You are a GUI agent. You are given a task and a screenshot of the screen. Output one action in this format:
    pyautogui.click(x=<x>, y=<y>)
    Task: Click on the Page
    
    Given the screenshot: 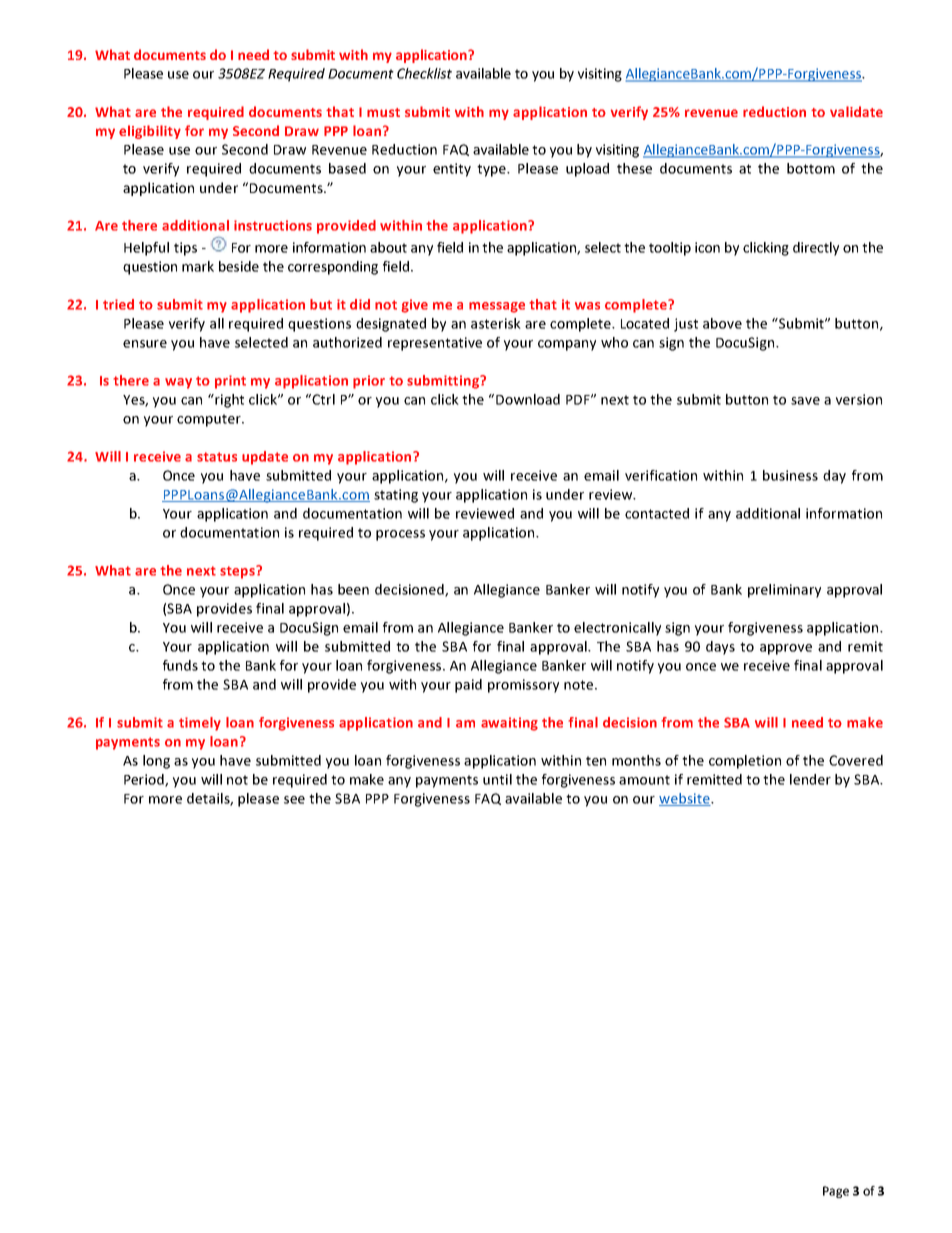 What is the action you would take?
    pyautogui.click(x=836, y=1192)
